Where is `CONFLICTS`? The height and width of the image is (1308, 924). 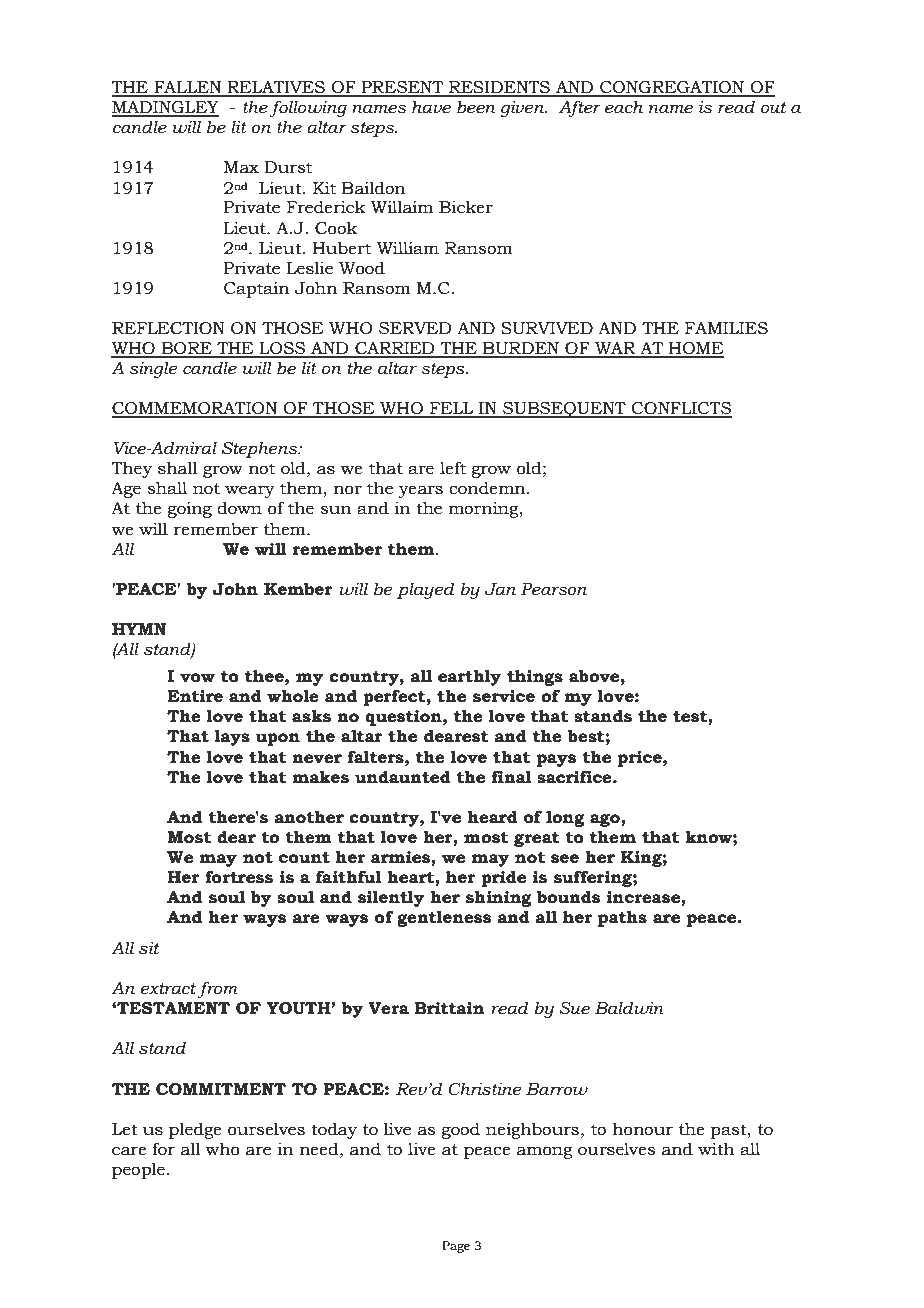 CONFLICTS is located at coordinates (681, 409).
